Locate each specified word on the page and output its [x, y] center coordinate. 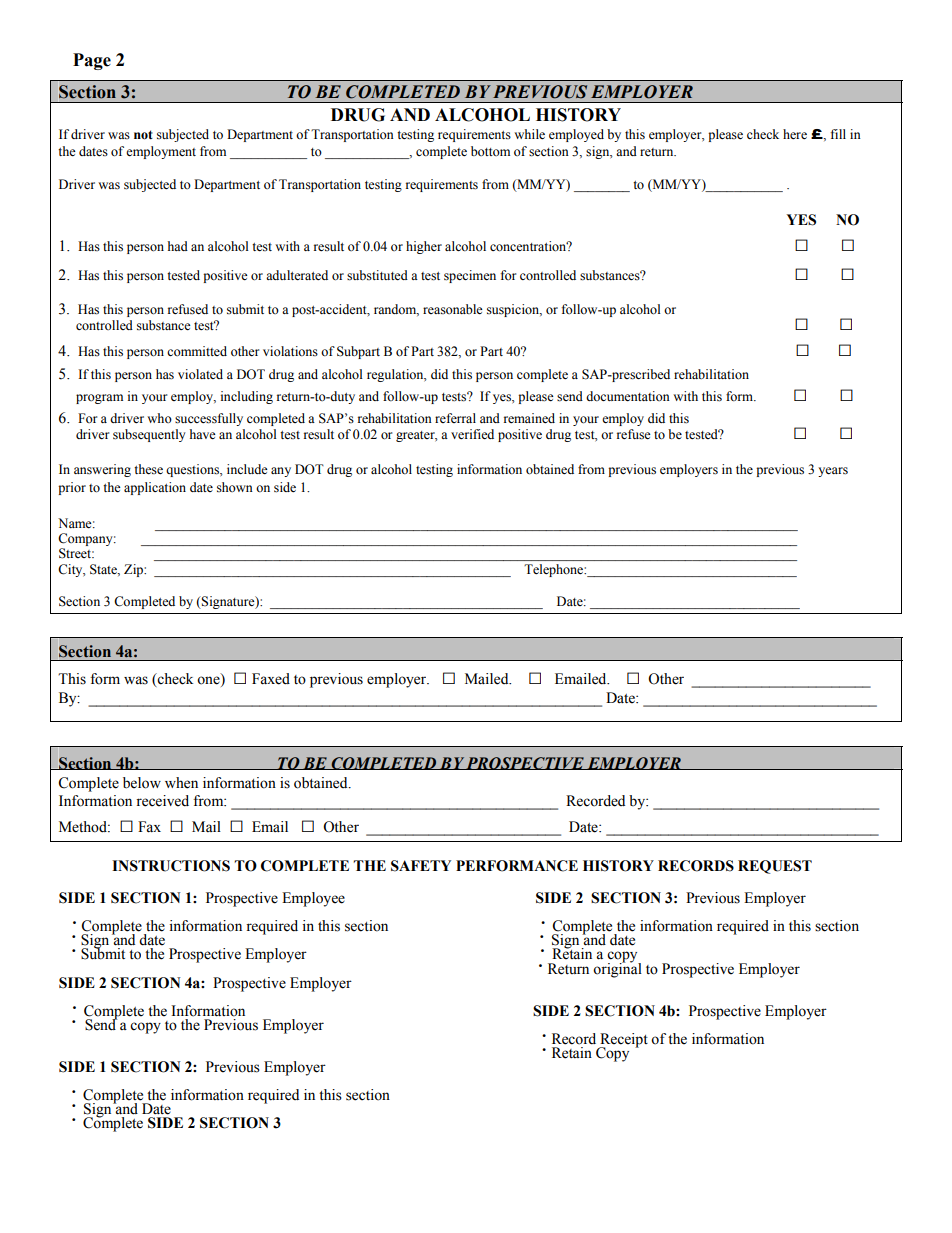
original [617, 969]
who [159, 418]
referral [455, 418]
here [795, 134]
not [143, 135]
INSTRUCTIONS [171, 866]
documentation [628, 396]
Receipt [623, 1041]
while [529, 134]
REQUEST [775, 867]
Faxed [271, 679]
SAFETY [421, 866]
